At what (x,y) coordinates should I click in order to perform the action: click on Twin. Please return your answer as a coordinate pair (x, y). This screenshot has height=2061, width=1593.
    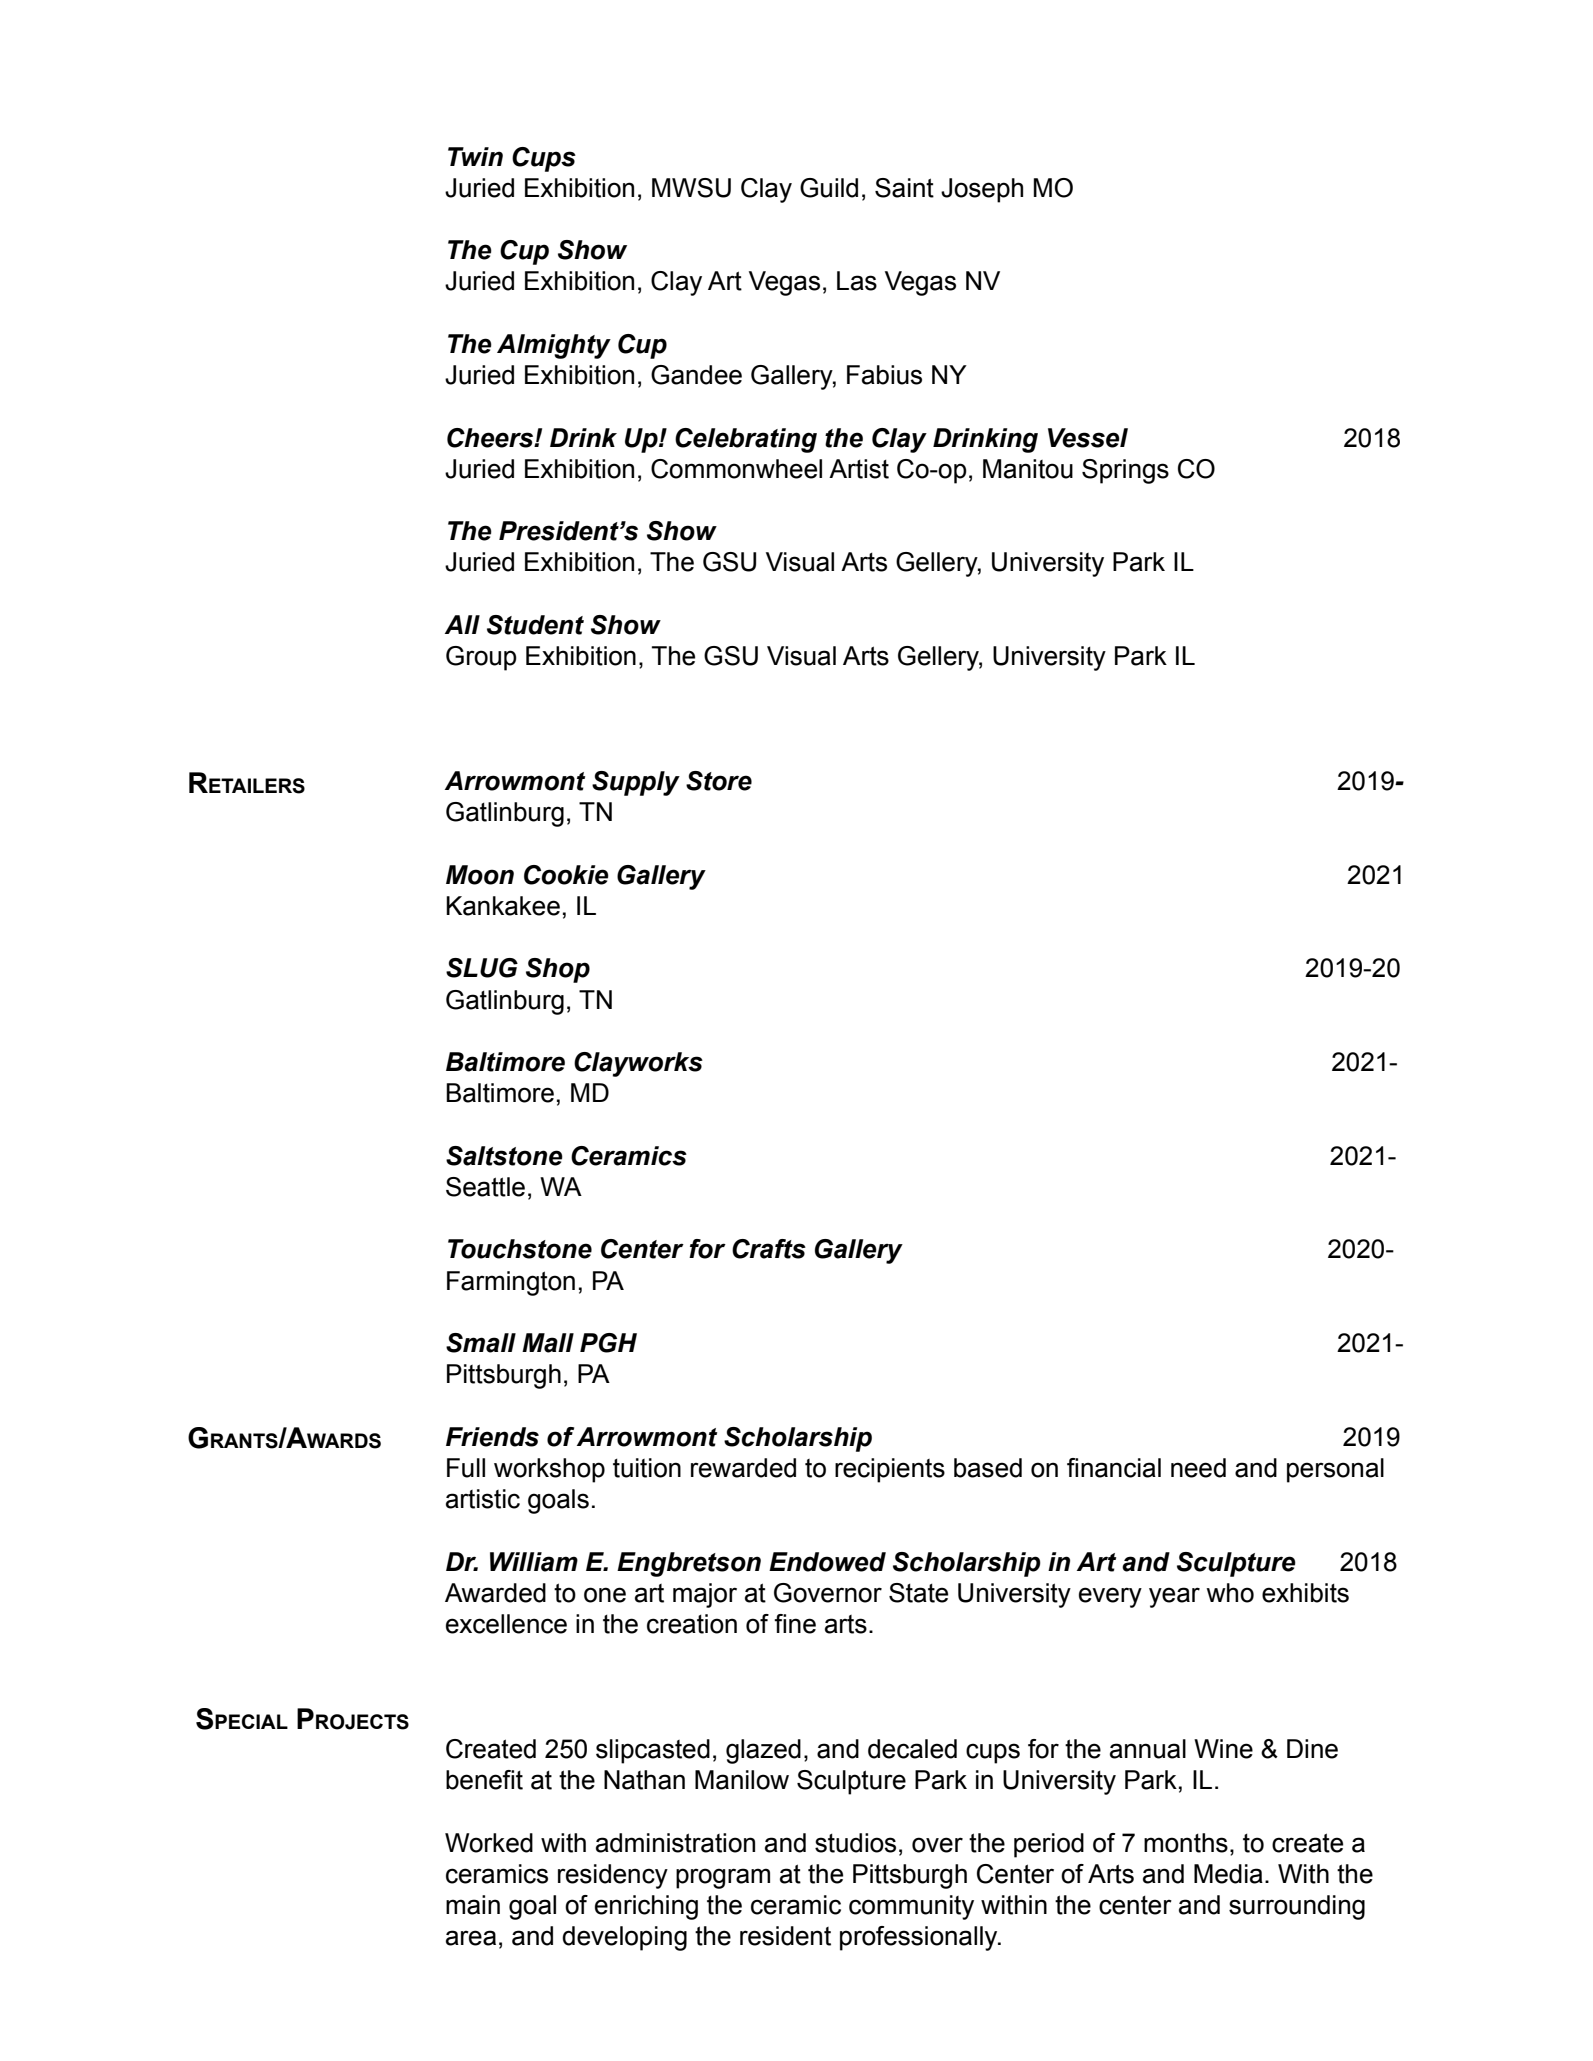
    Looking at the image, I should click on (475, 156).
